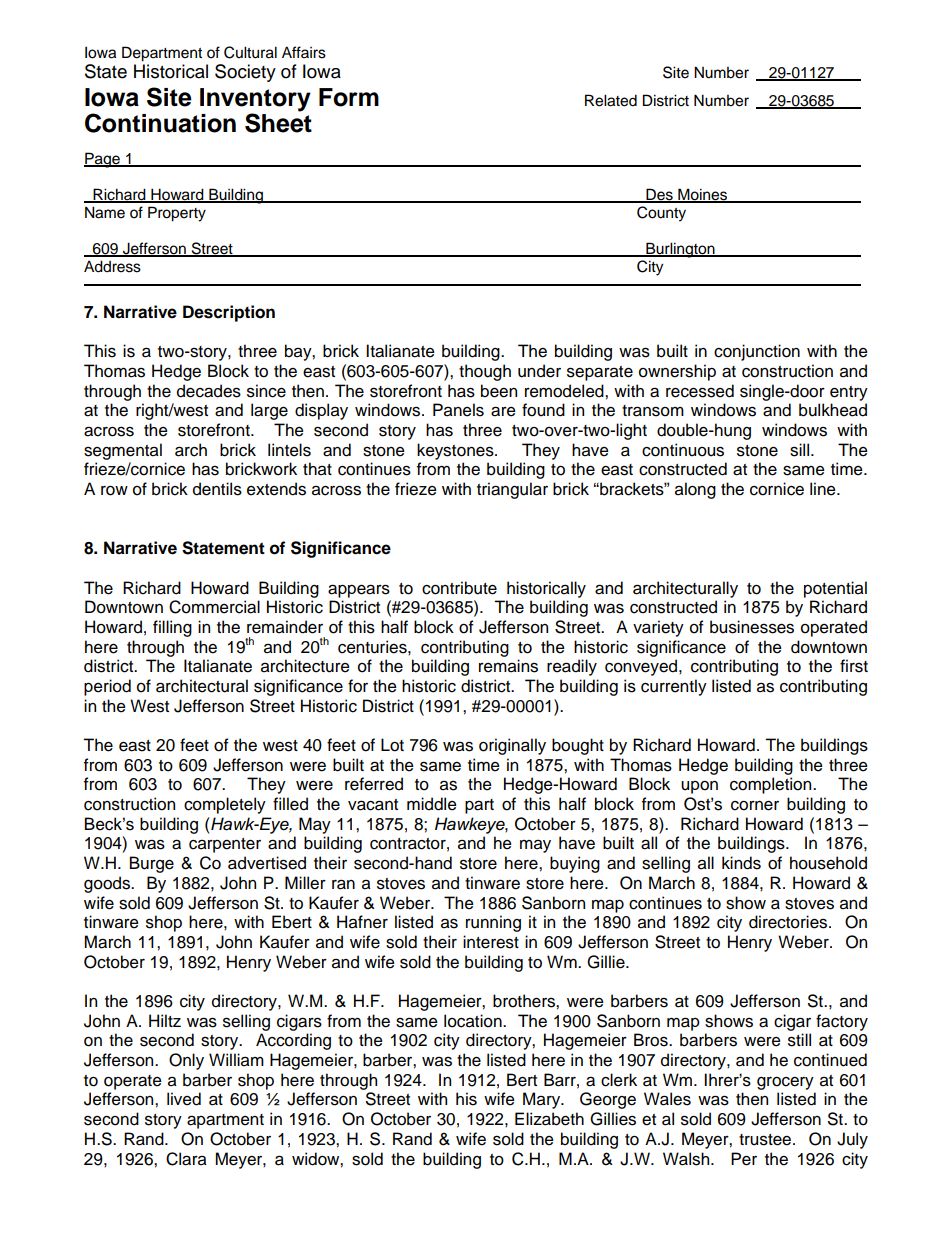  Describe the element at coordinates (214, 607) in the screenshot. I see `Commercial` at that location.
